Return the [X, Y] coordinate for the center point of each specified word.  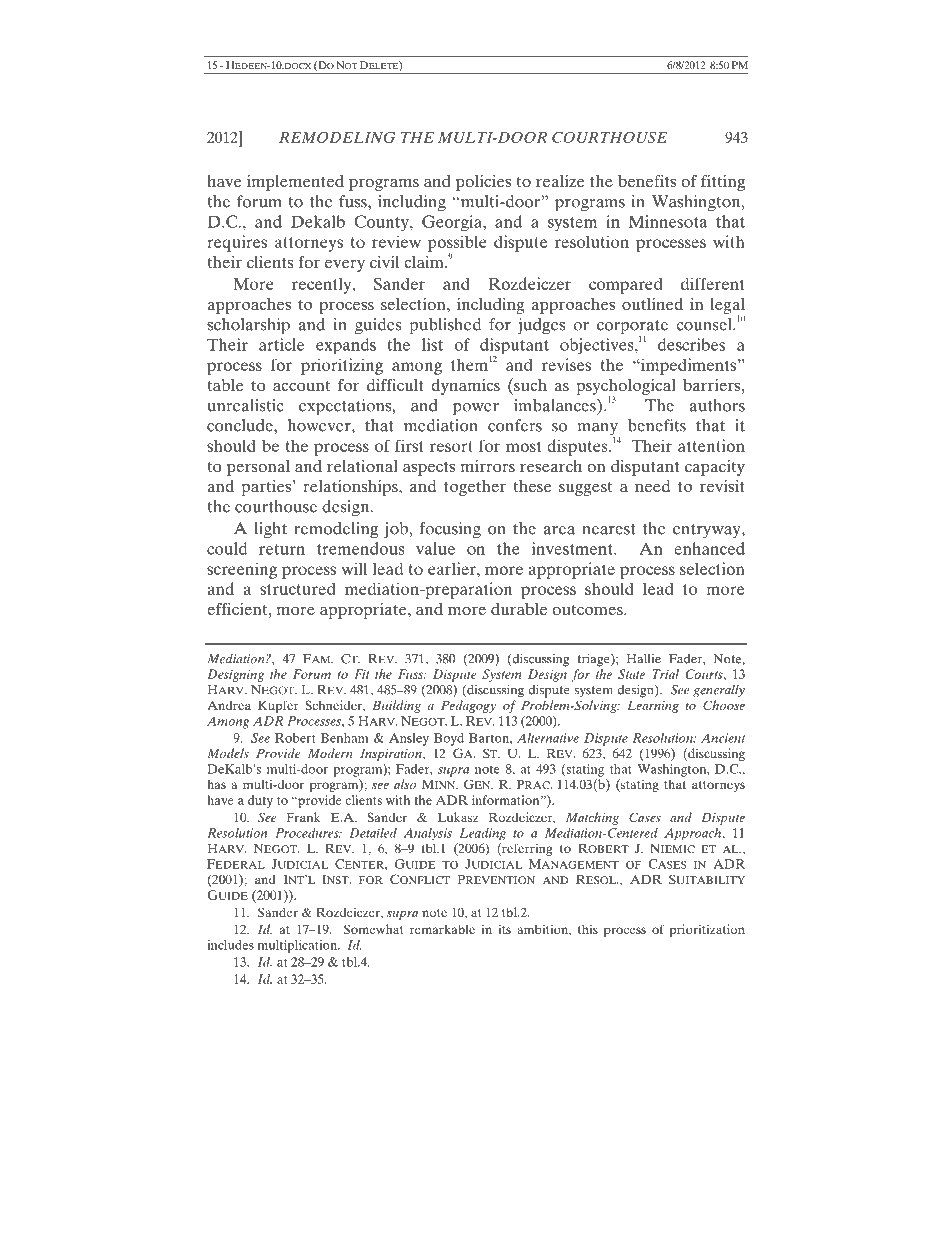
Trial [665, 674]
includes [230, 945]
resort [451, 446]
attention [711, 445]
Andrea [229, 705]
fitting [723, 183]
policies [483, 183]
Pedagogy [468, 706]
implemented [295, 183]
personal [258, 468]
